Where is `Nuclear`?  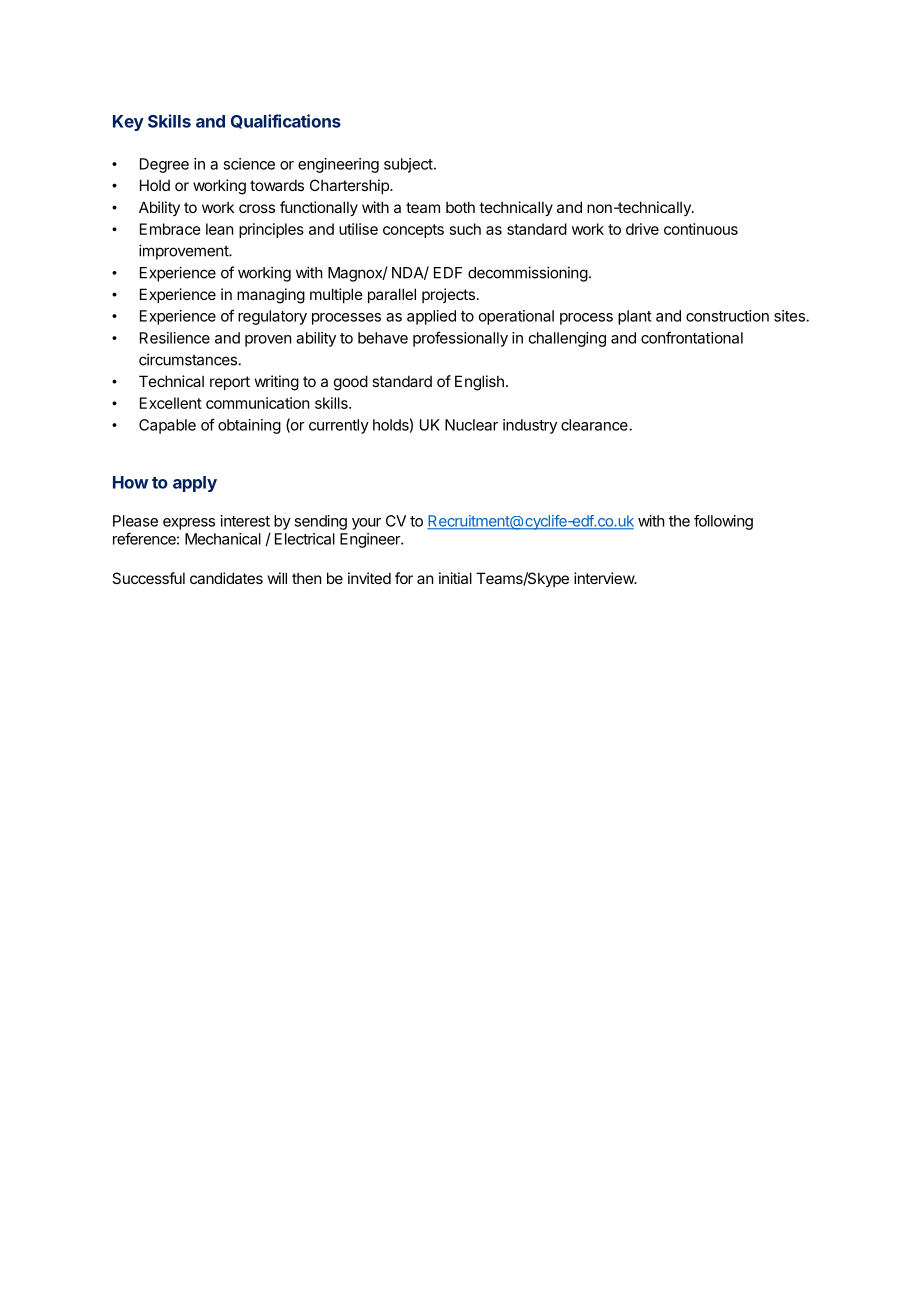 Nuclear is located at coordinates (471, 425).
